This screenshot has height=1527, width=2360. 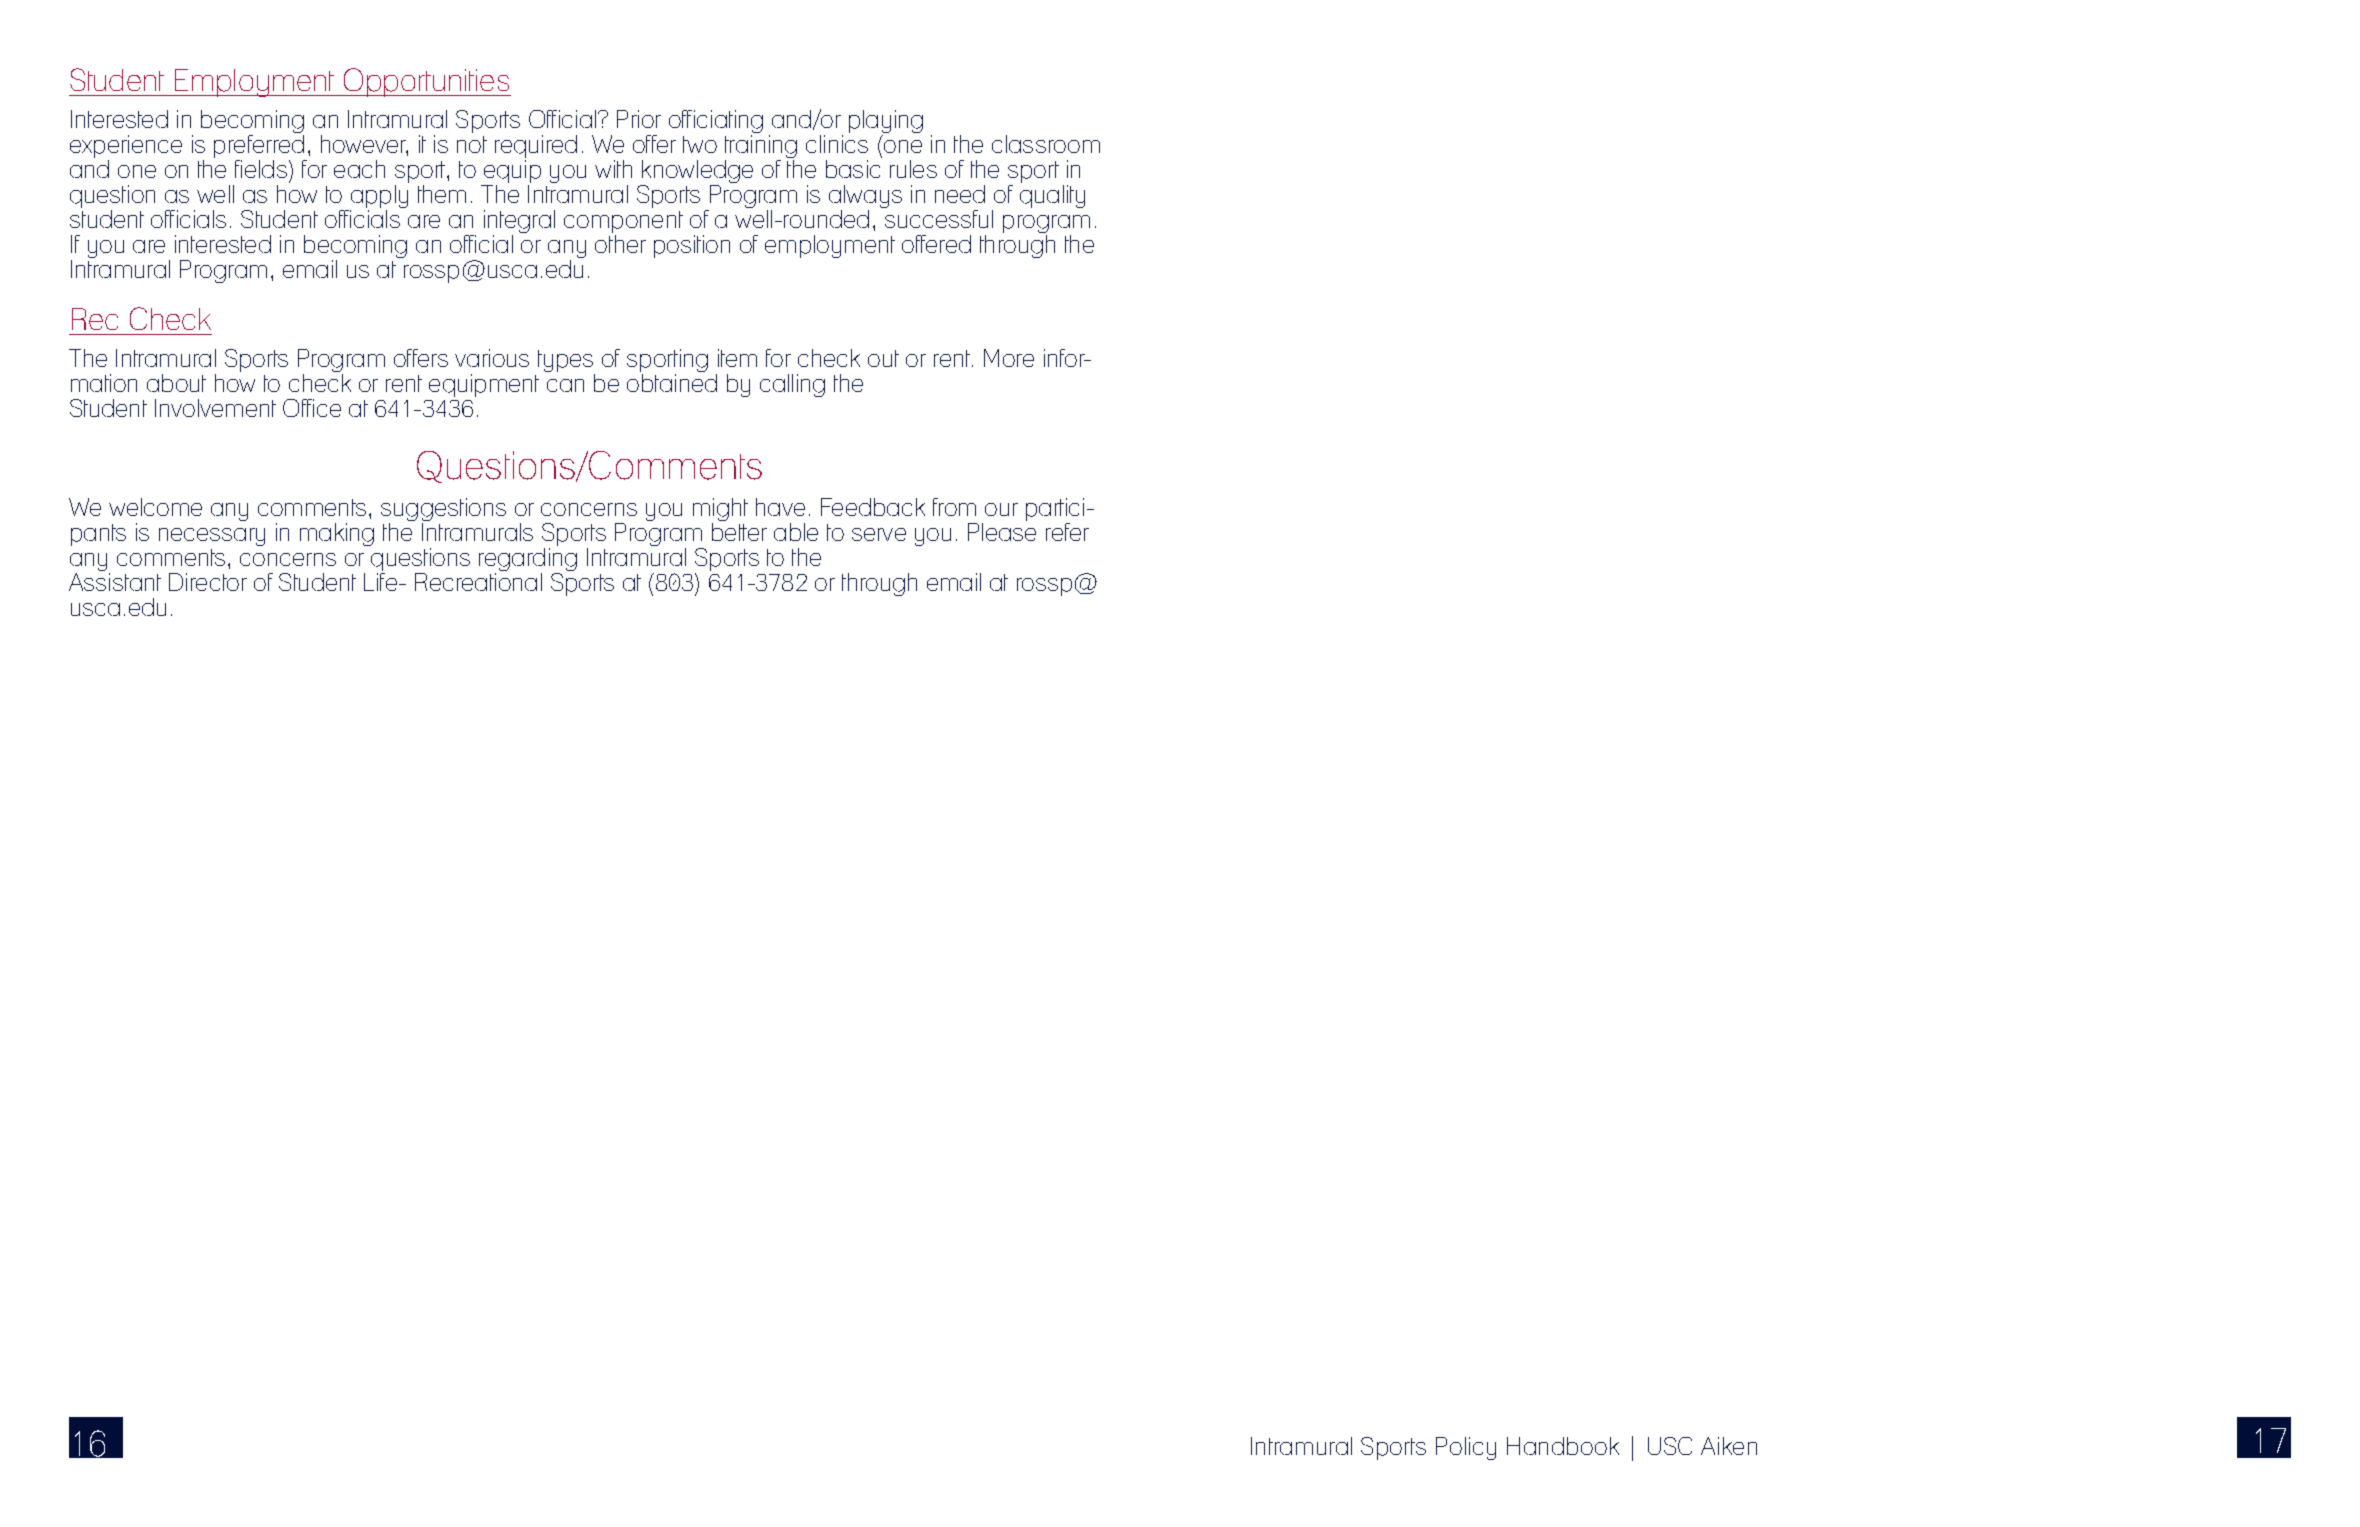 I want to click on Handbook, so click(x=1563, y=1446).
